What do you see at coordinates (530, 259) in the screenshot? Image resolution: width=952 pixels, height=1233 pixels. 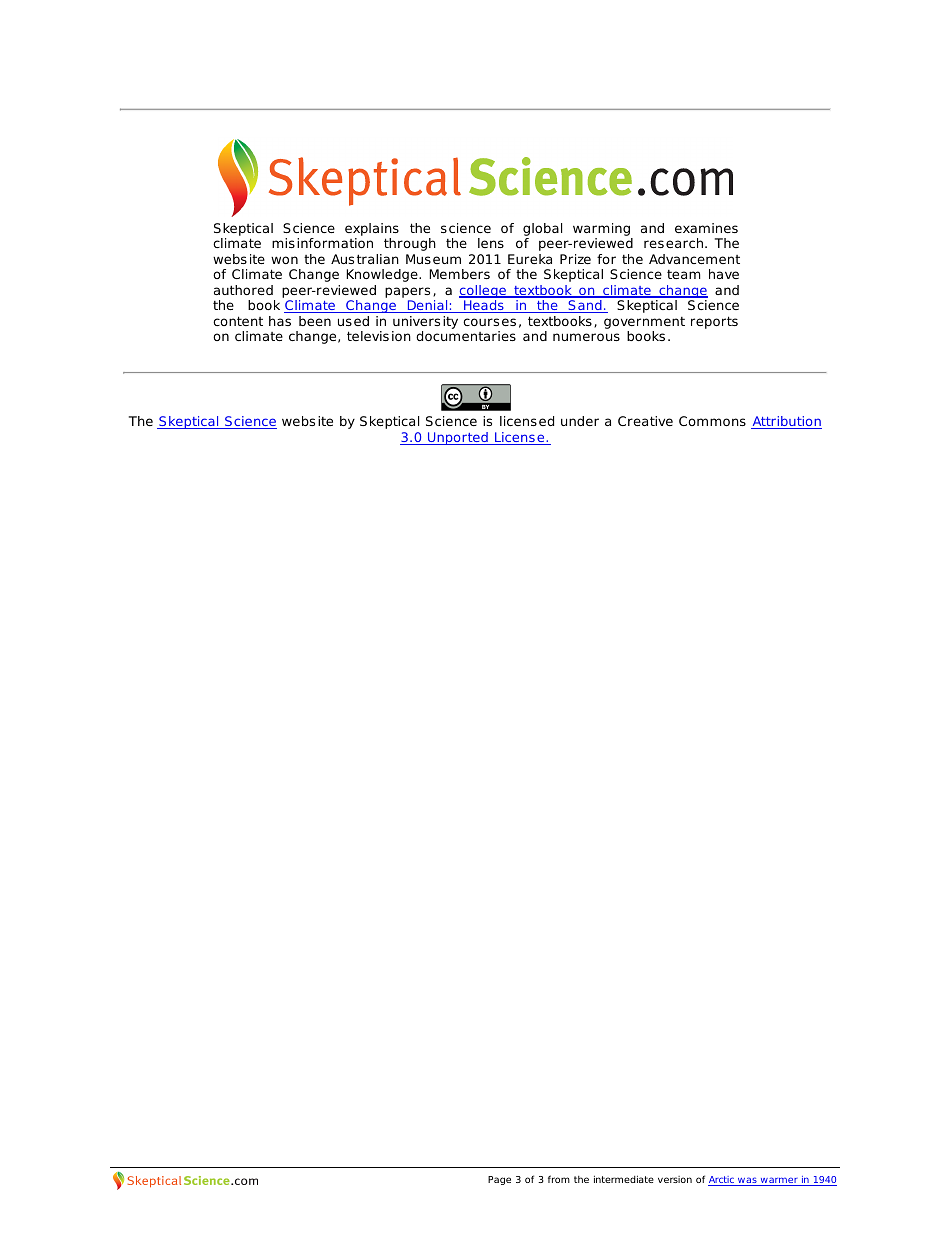 I see `Eureka` at bounding box center [530, 259].
